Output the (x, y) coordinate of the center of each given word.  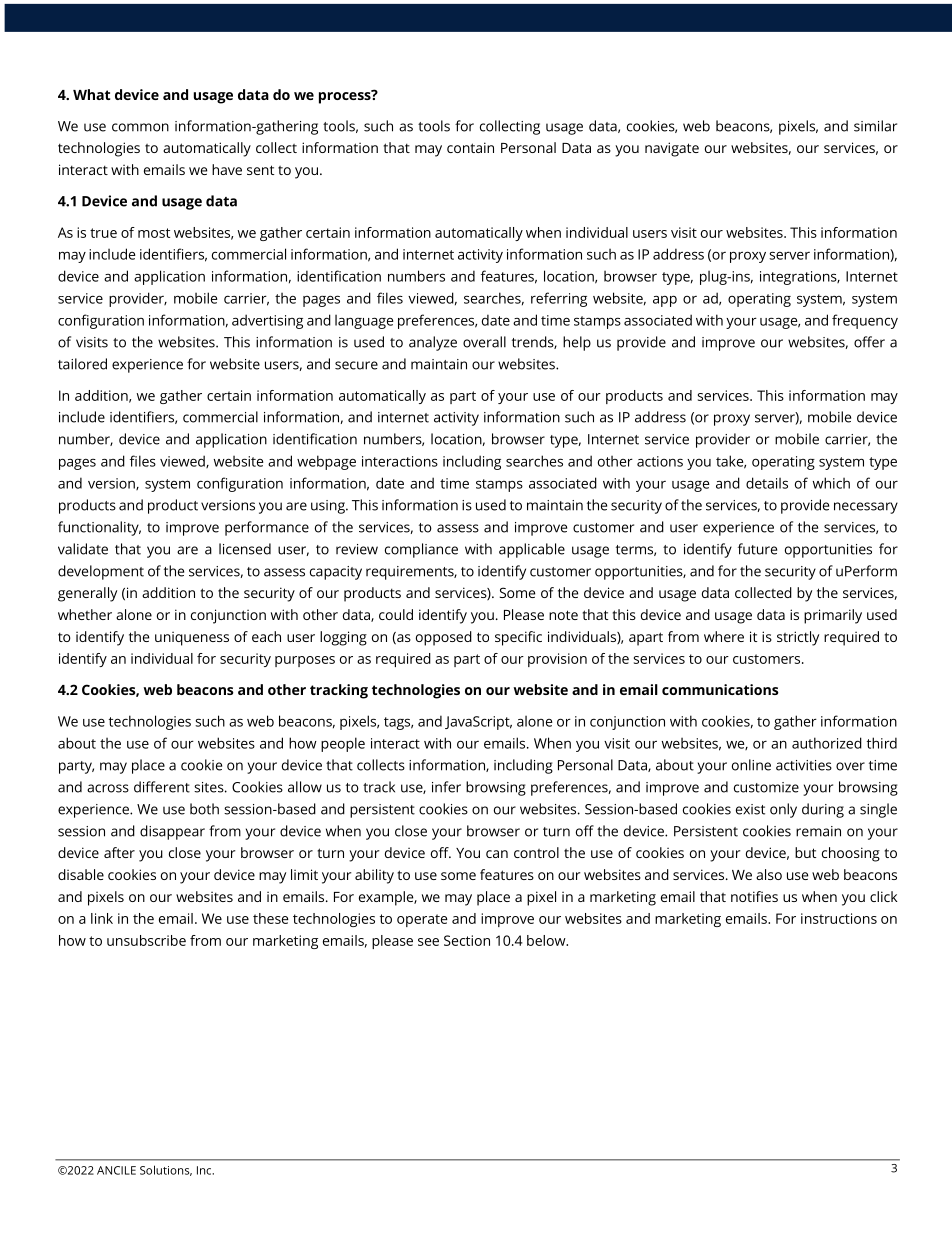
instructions (839, 918)
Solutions (166, 1170)
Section (467, 940)
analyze (433, 343)
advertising (267, 321)
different (162, 787)
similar (875, 126)
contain (470, 147)
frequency (865, 321)
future (757, 549)
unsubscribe (146, 940)
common (140, 127)
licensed (245, 549)
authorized (827, 743)
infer (446, 787)
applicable (532, 550)
